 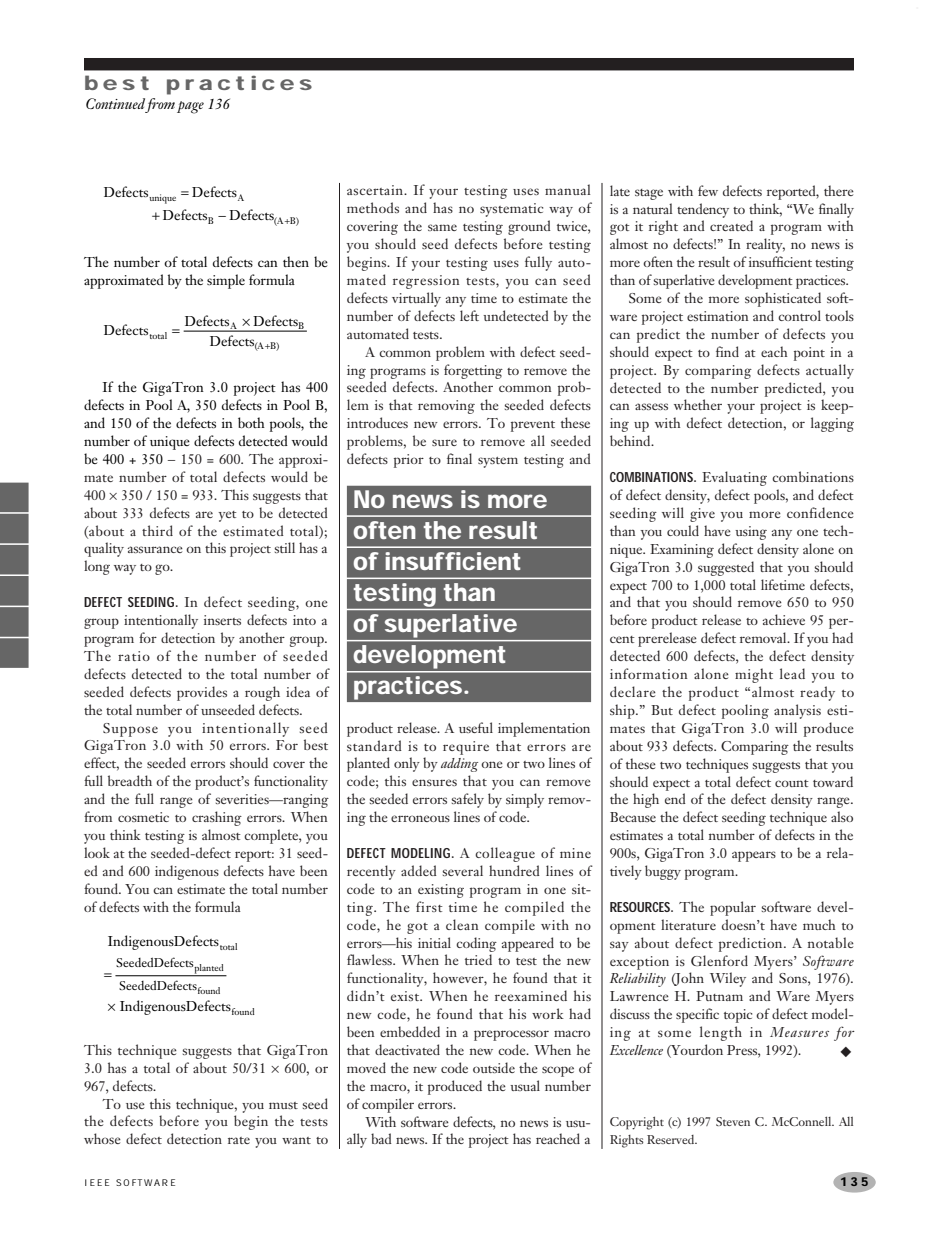 What do you see at coordinates (792, 783) in the screenshot?
I see `count` at bounding box center [792, 783].
